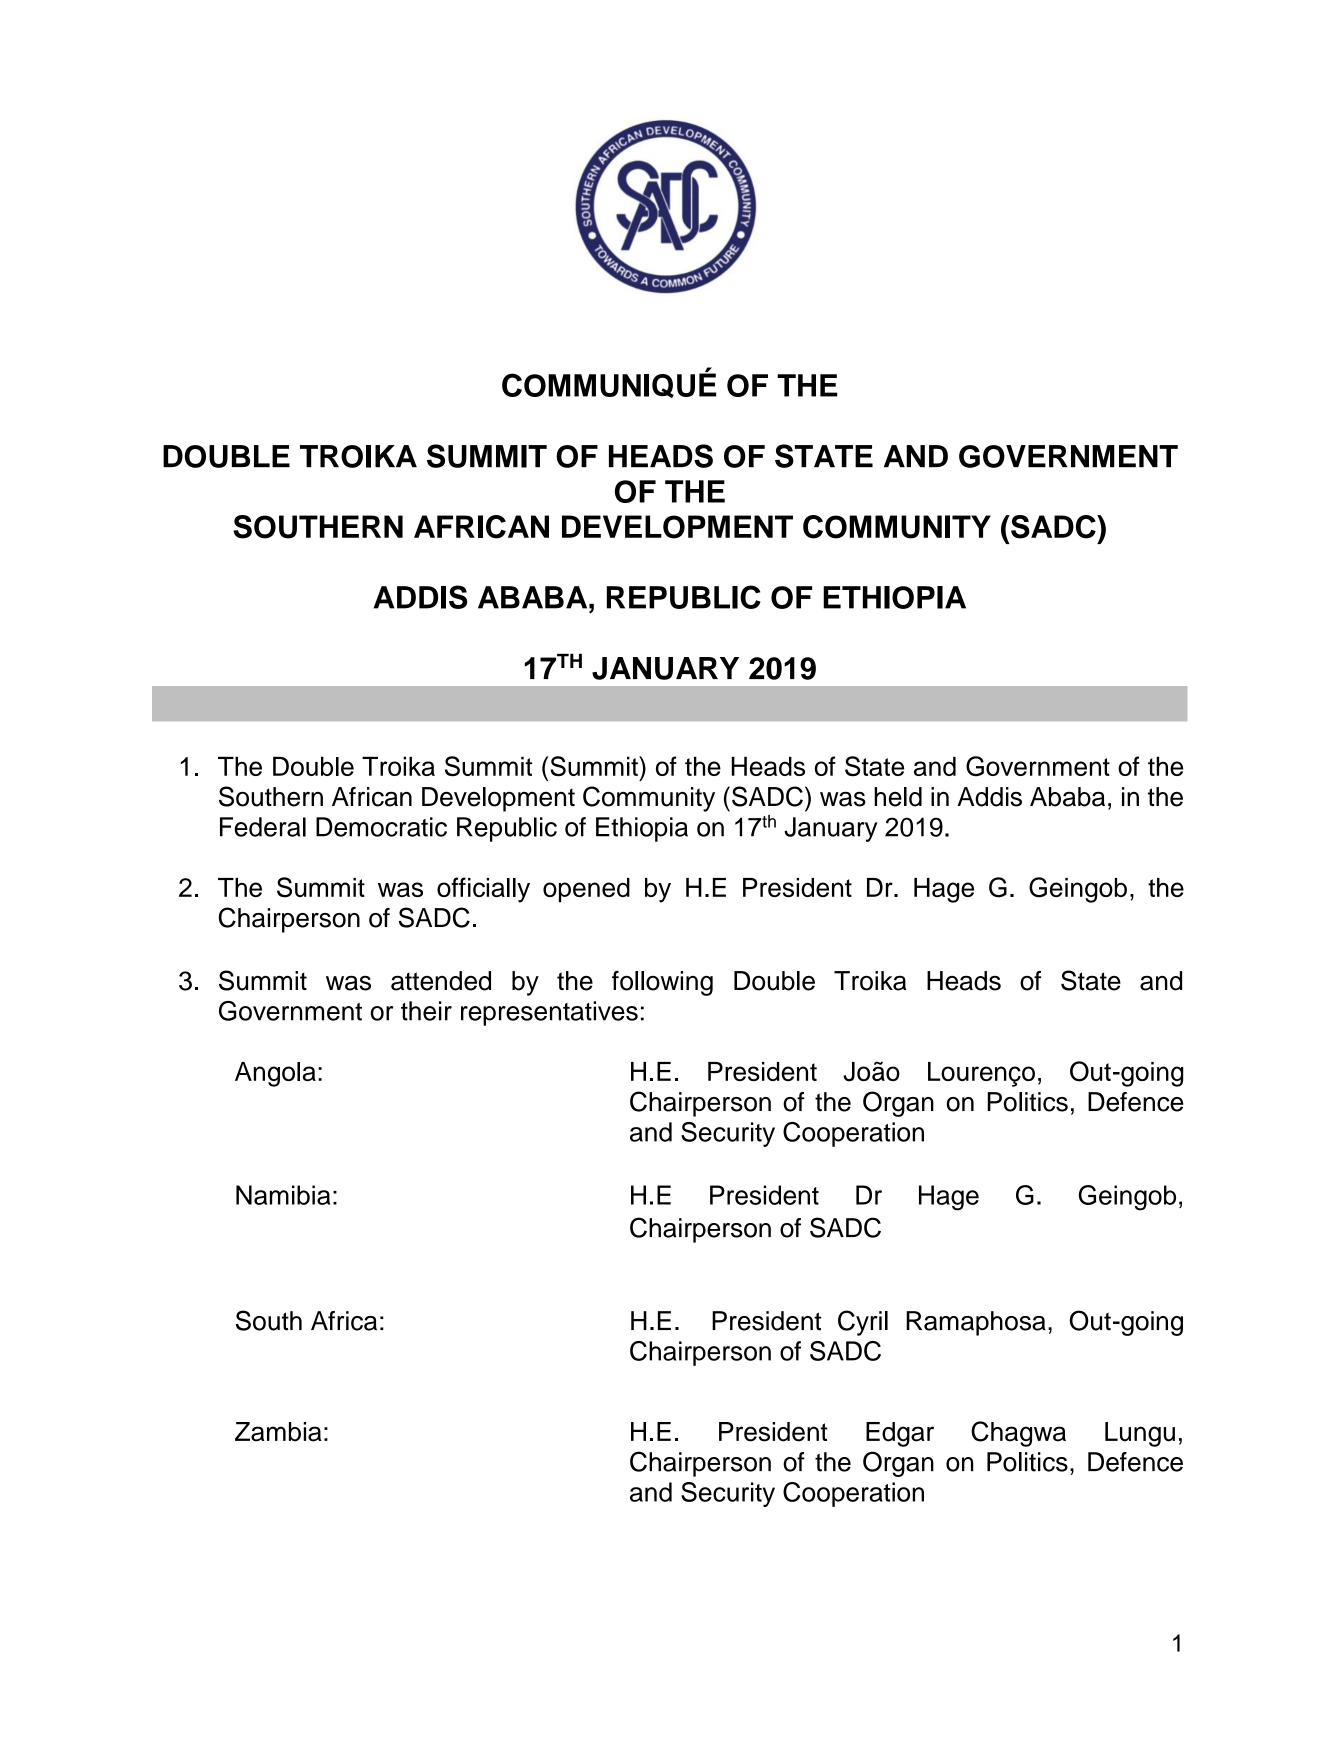 This page has height=1737, width=1342. I want to click on held, so click(898, 797).
